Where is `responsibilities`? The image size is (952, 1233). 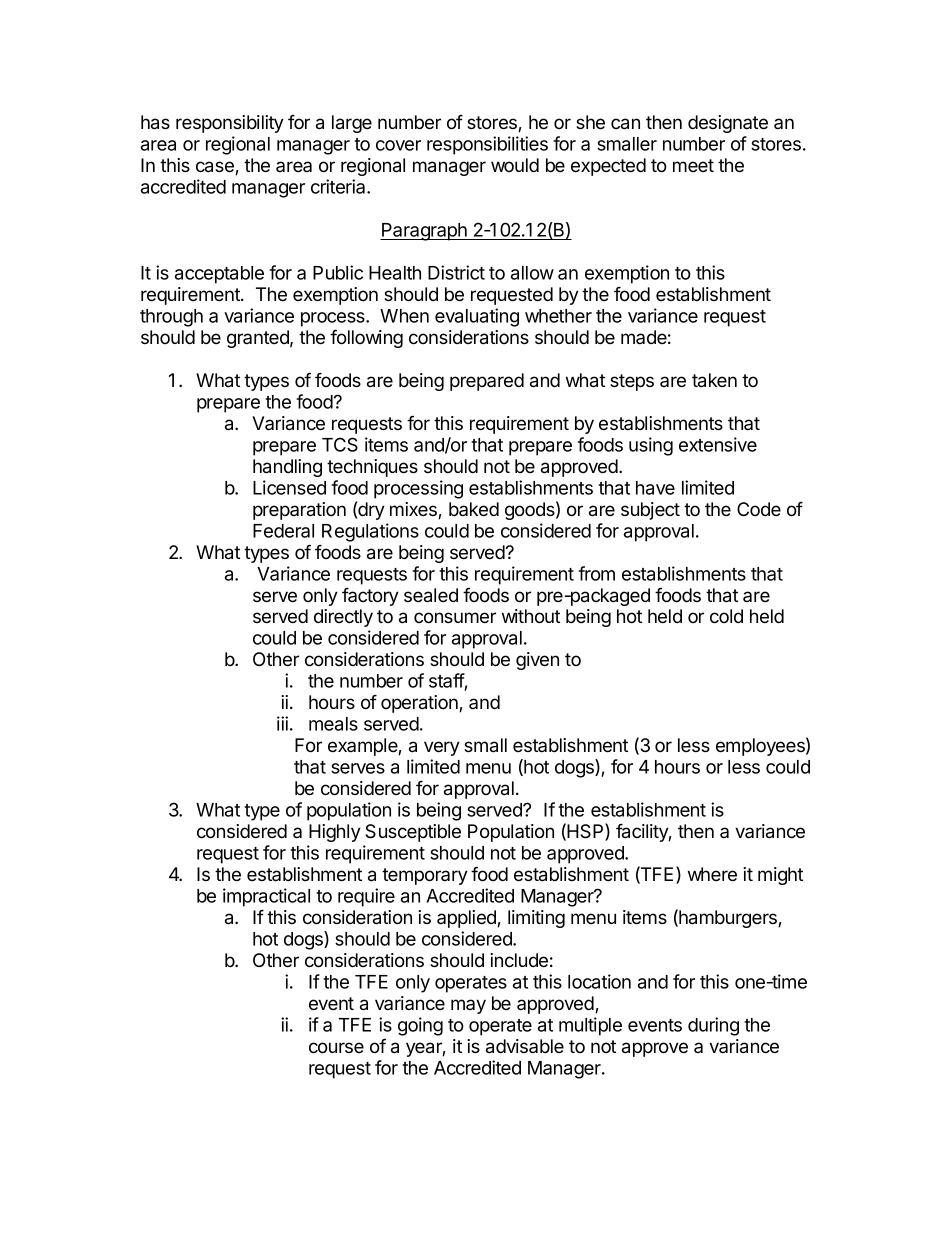
responsibilities is located at coordinates (487, 145).
